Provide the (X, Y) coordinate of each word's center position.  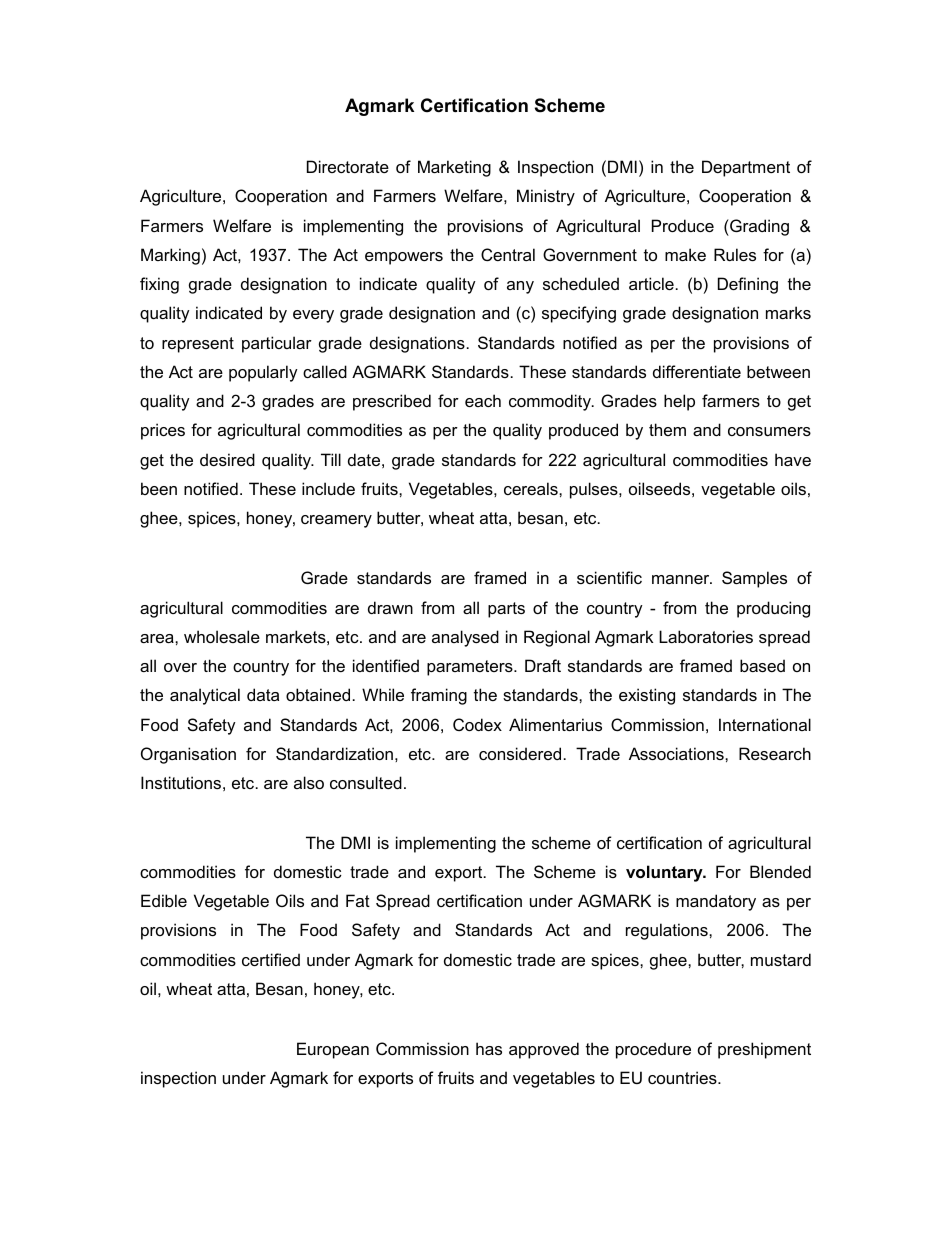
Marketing (454, 168)
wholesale (222, 636)
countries (683, 1077)
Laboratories (706, 636)
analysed (465, 638)
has (489, 1048)
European (333, 1050)
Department (746, 168)
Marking (170, 256)
